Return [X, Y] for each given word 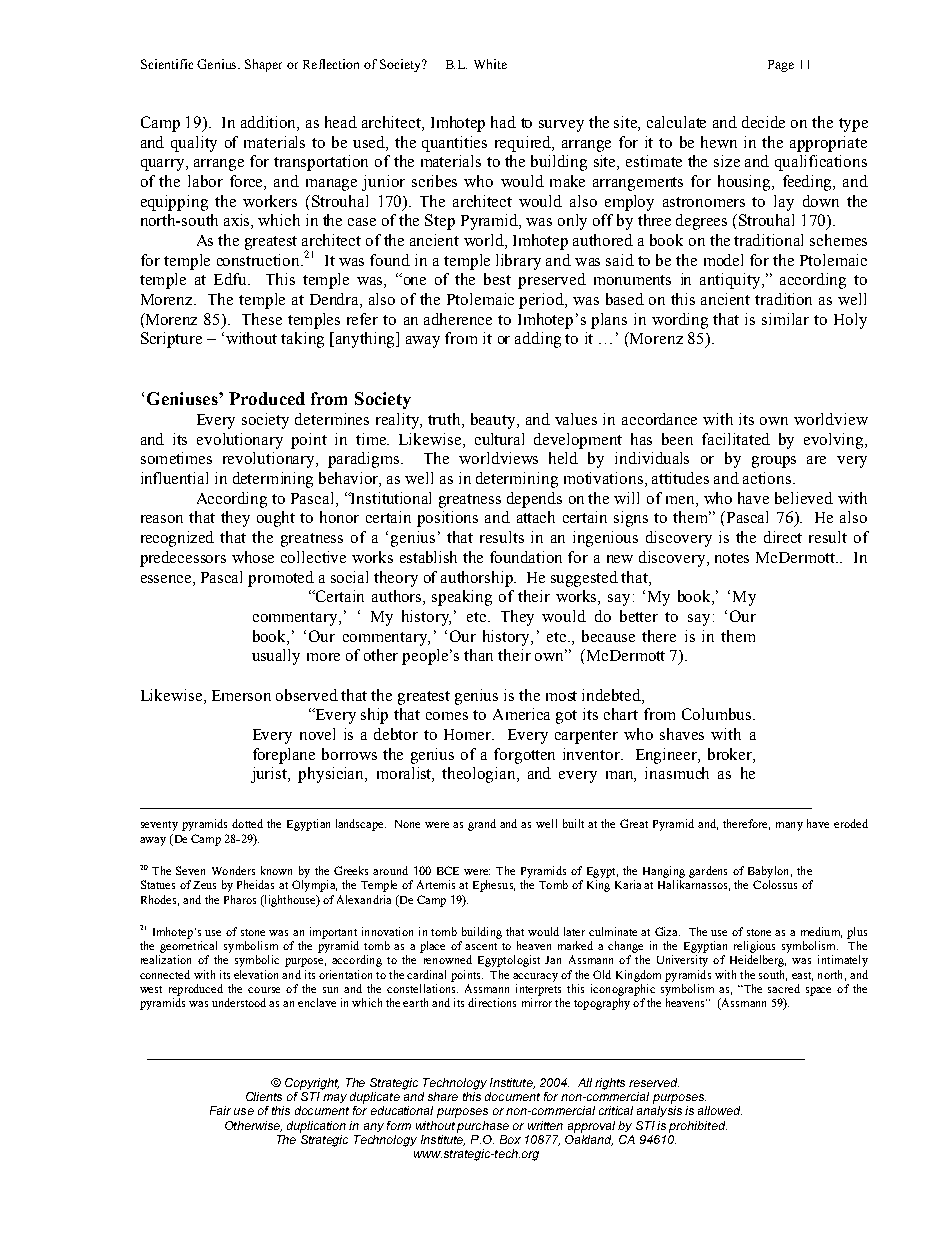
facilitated [736, 439]
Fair [220, 1110]
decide [763, 122]
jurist [270, 775]
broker [731, 754]
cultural [499, 439]
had [503, 122]
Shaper [263, 65]
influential [174, 478]
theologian [480, 775]
